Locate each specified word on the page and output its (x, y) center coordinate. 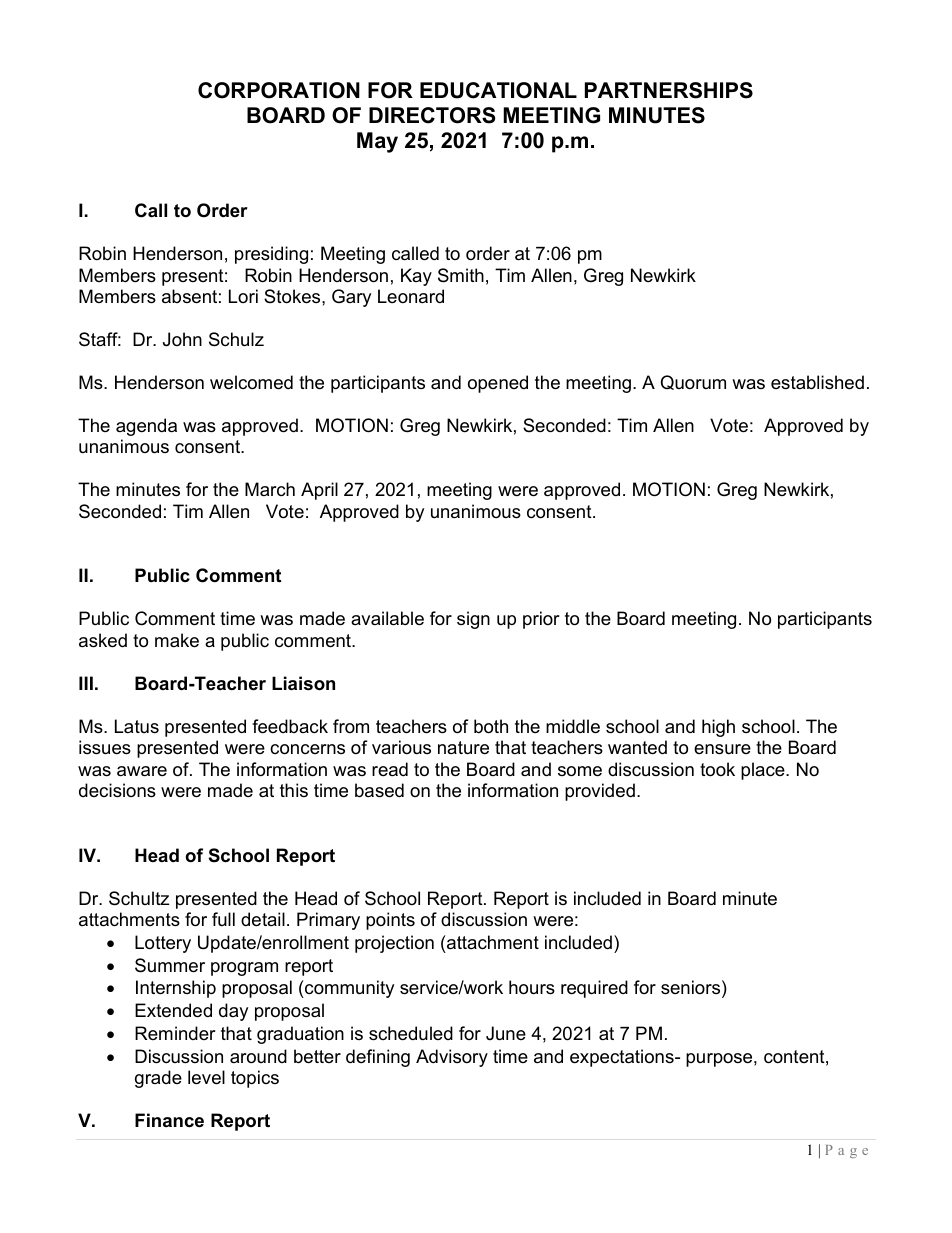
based (379, 790)
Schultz (139, 898)
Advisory (452, 1058)
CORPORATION (279, 90)
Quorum (693, 382)
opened (498, 384)
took (717, 769)
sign (473, 620)
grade (158, 1079)
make (177, 640)
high (718, 728)
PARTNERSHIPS (669, 90)
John (182, 339)
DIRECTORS (432, 115)
